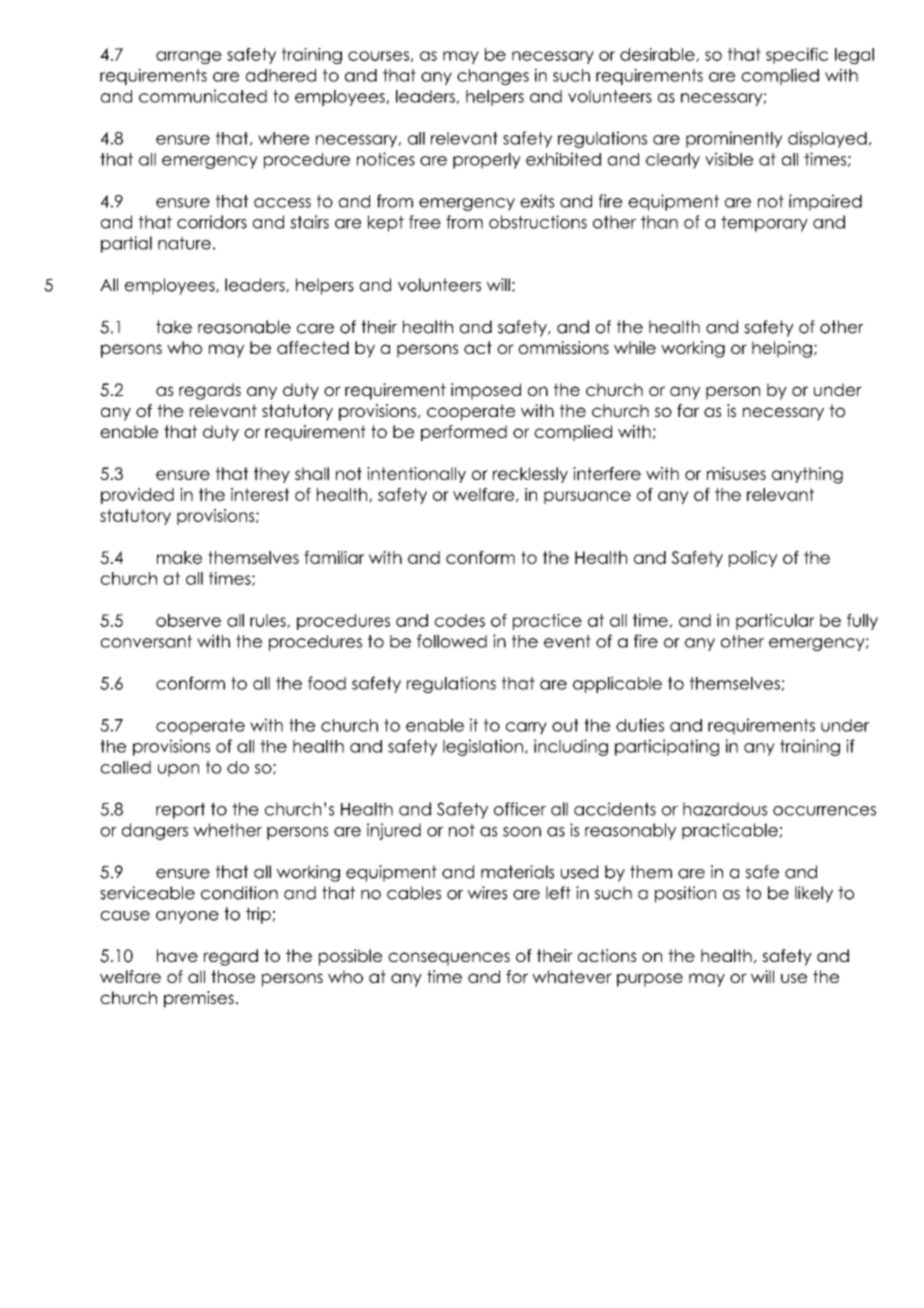 The image size is (924, 1308). I want to click on those, so click(233, 976).
